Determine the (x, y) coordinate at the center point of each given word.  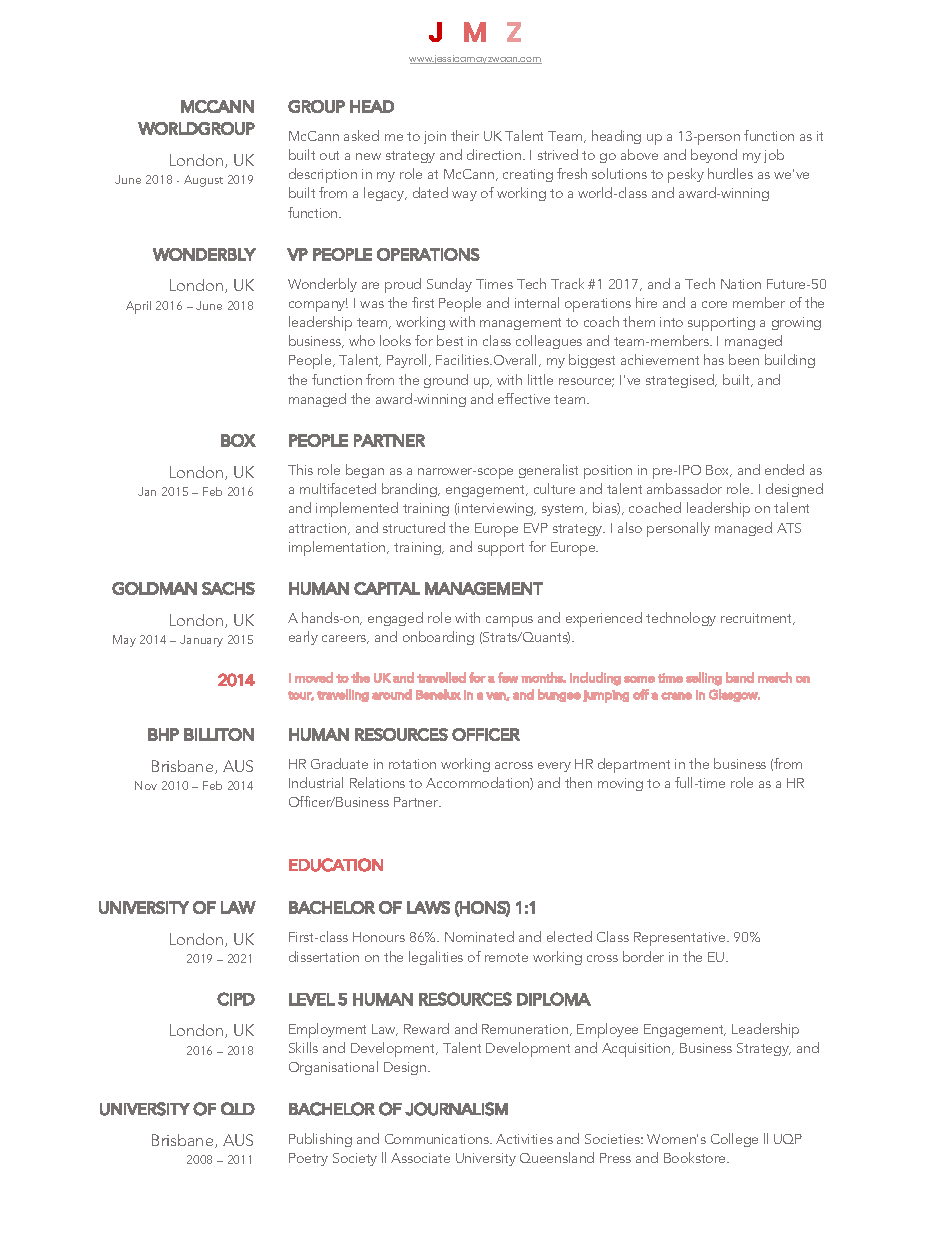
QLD (238, 1108)
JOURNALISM (456, 1109)
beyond (714, 156)
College (734, 1140)
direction (494, 154)
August (203, 181)
